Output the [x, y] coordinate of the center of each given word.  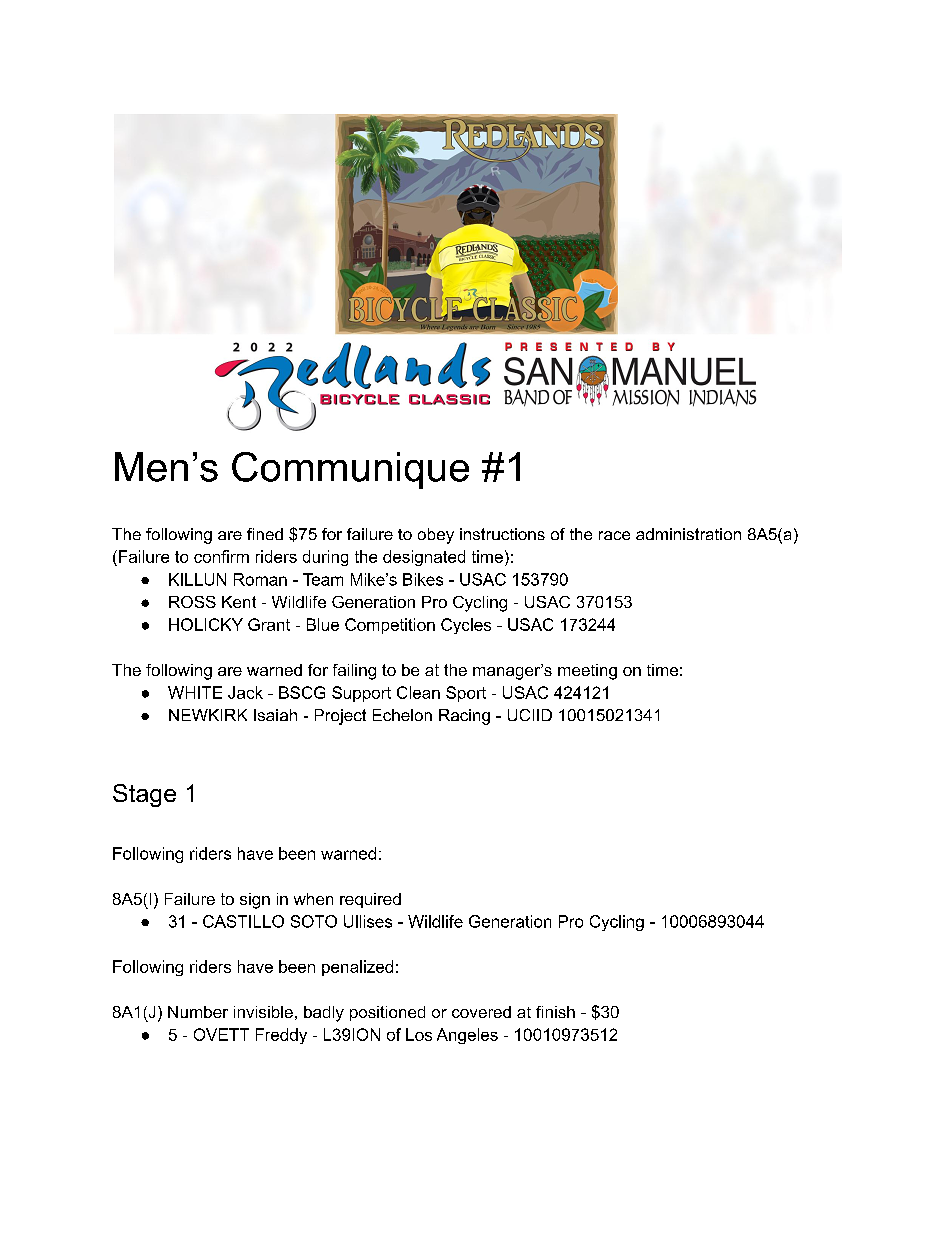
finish [555, 1012]
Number [198, 1012]
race [614, 535]
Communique [350, 470]
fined [265, 534]
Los [419, 1034]
